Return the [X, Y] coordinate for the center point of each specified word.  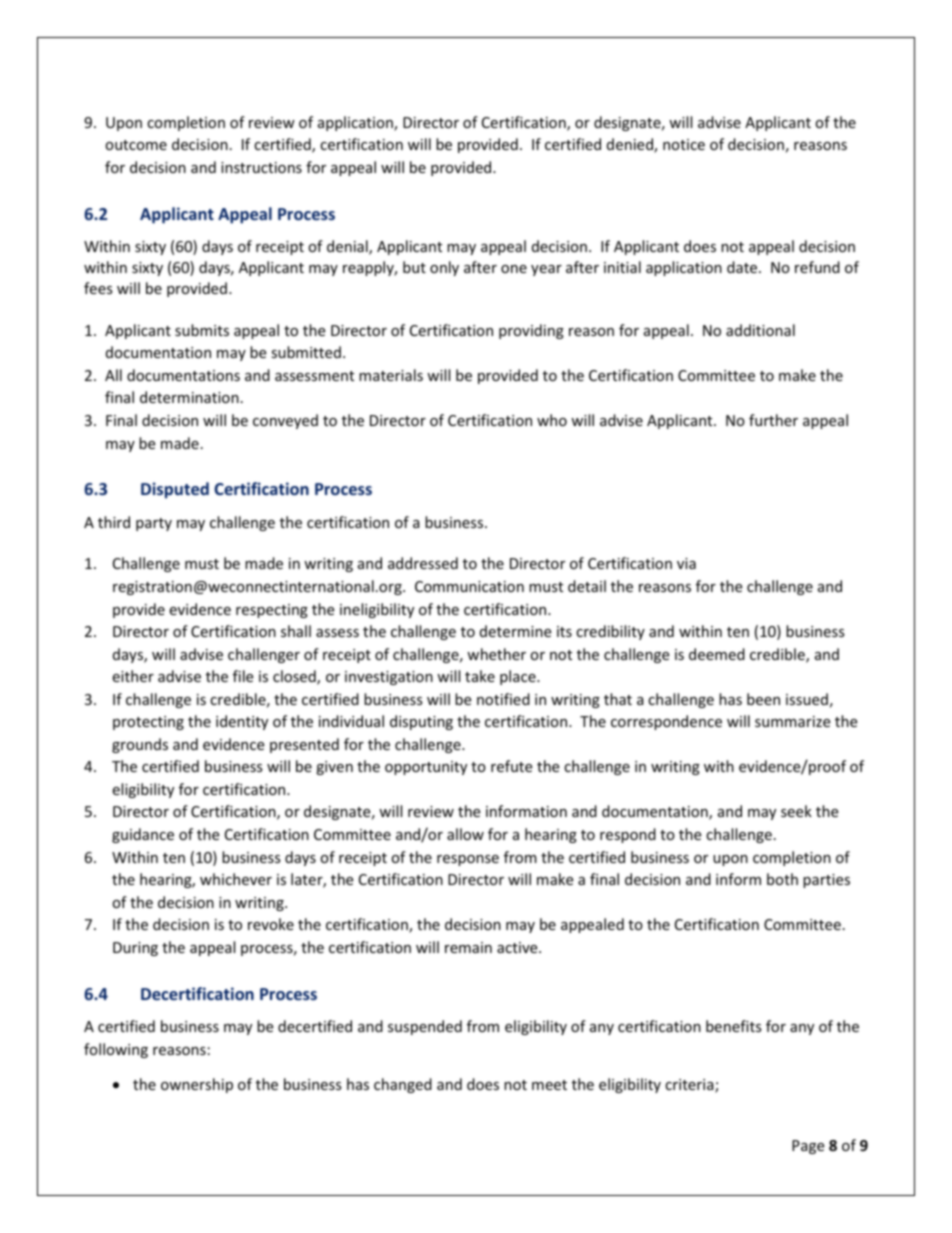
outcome [136, 145]
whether [496, 654]
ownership [197, 1085]
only [444, 268]
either [133, 676]
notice [684, 144]
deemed [717, 654]
